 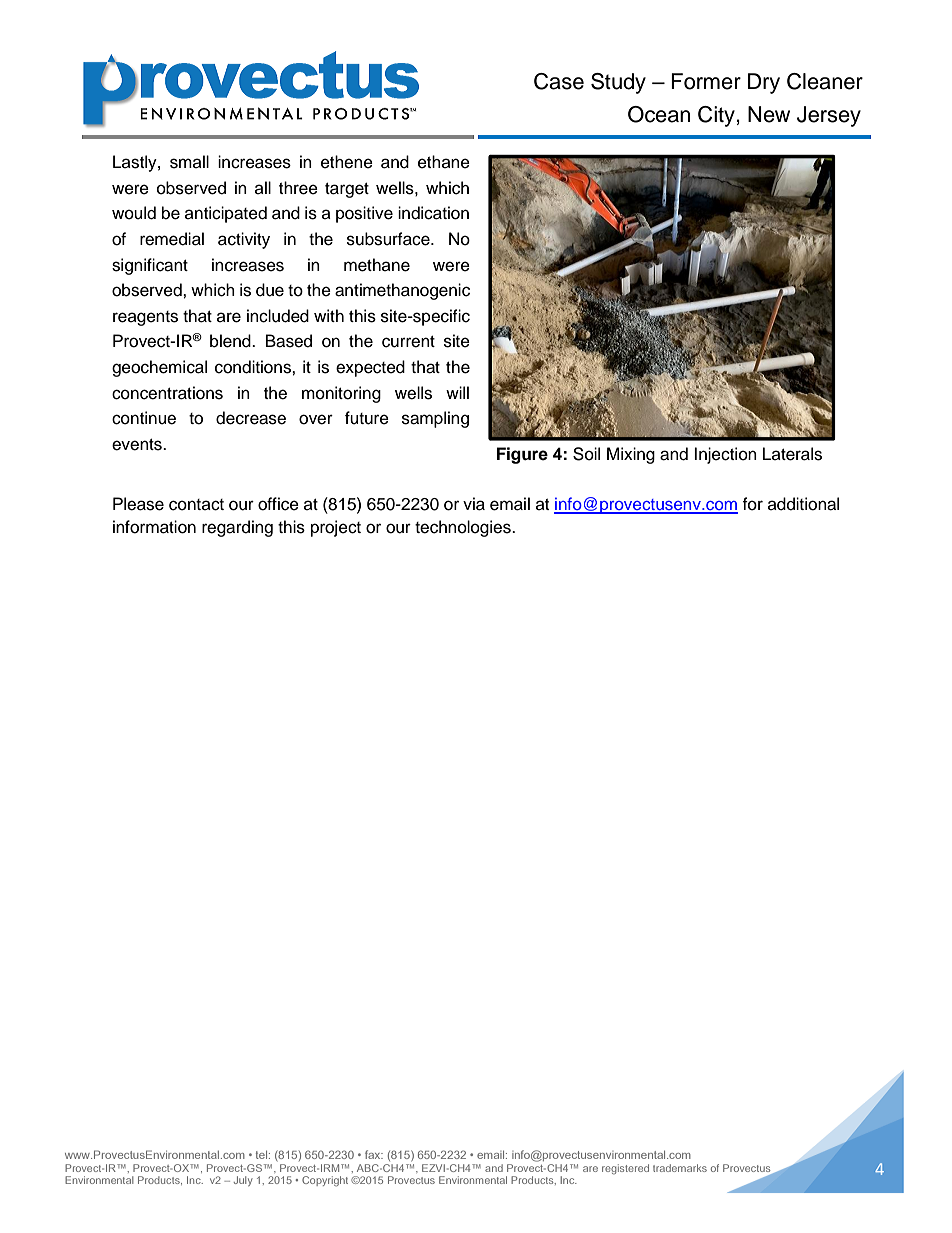 What do you see at coordinates (559, 81) in the image?
I see `Case` at bounding box center [559, 81].
